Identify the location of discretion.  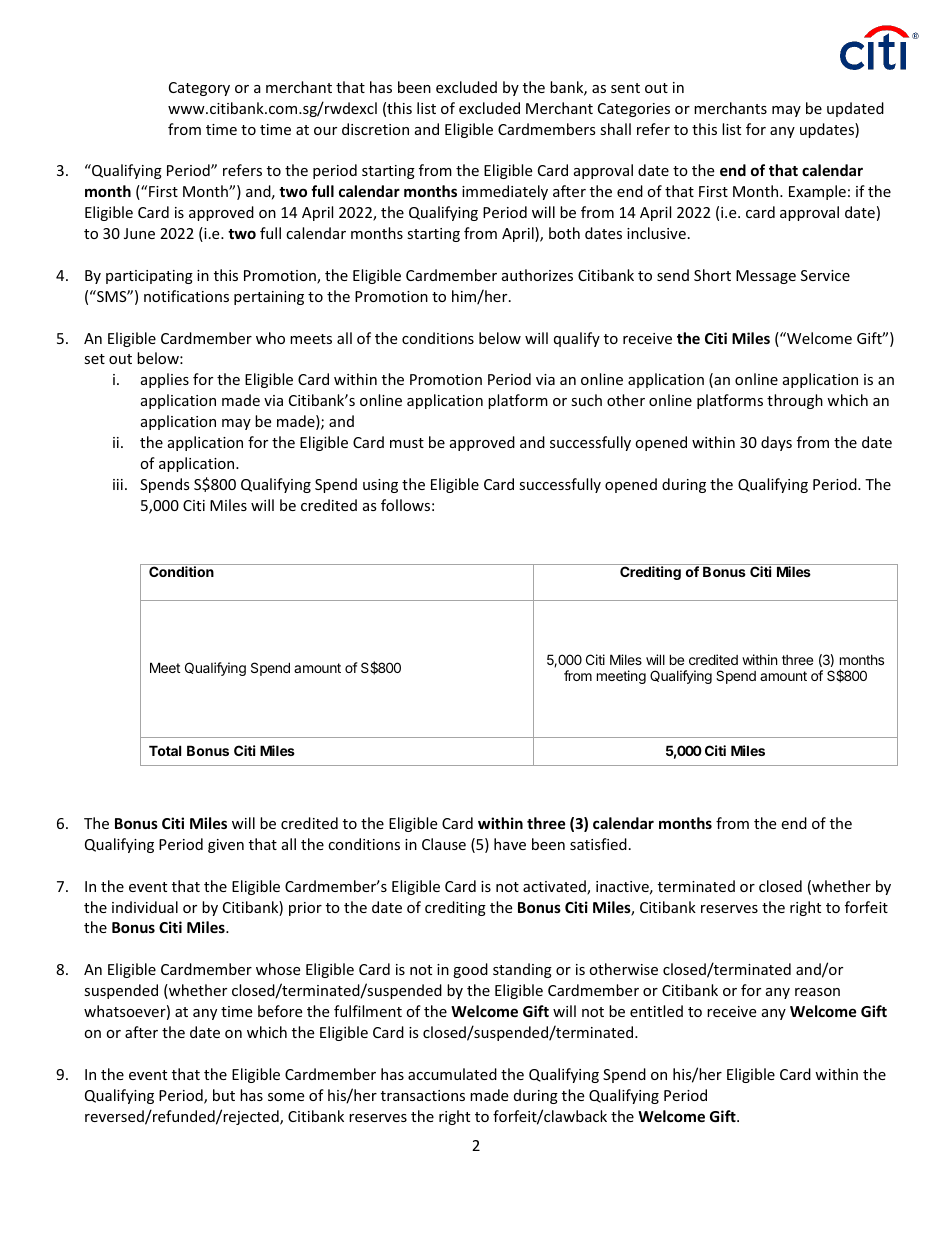
(375, 129).
